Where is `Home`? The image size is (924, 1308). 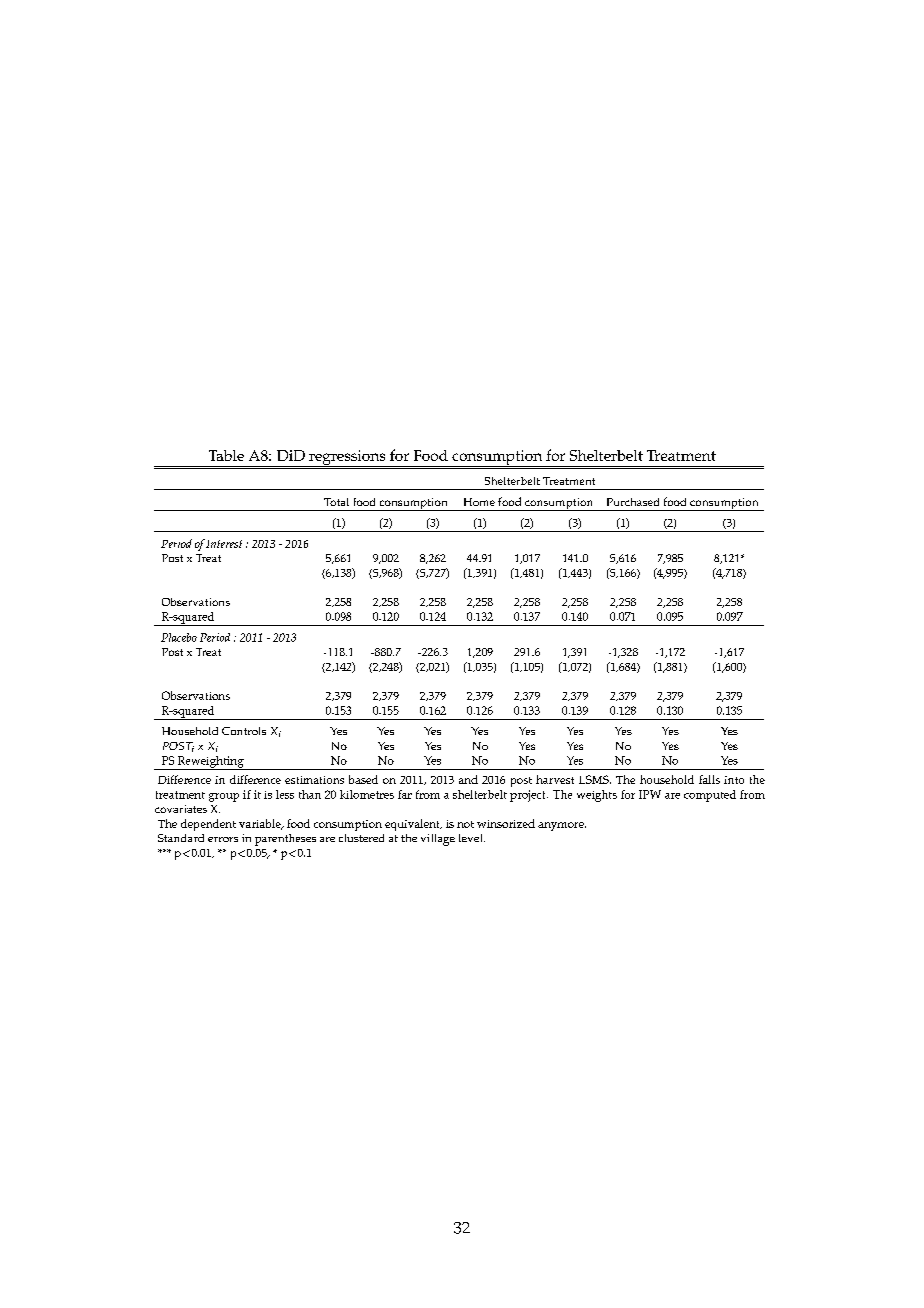 Home is located at coordinates (479, 502).
